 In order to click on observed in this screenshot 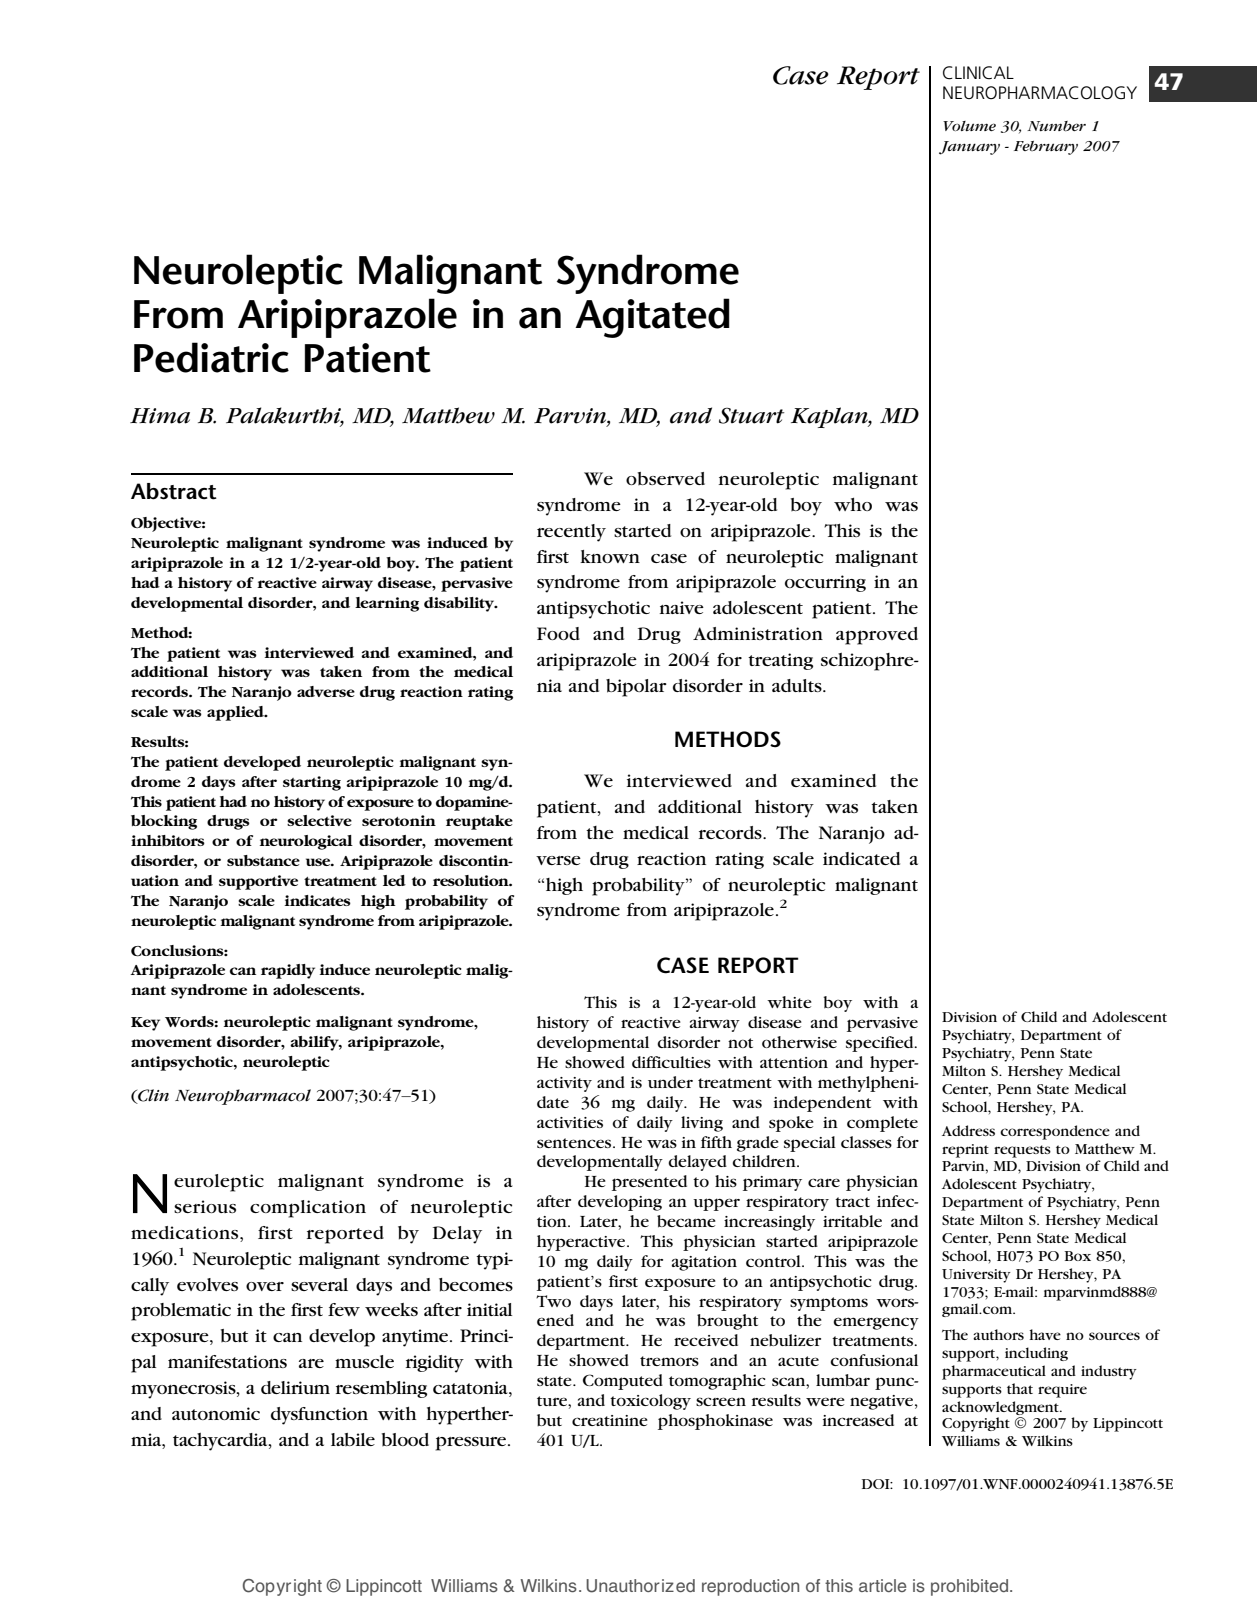, I will do `click(665, 478)`.
